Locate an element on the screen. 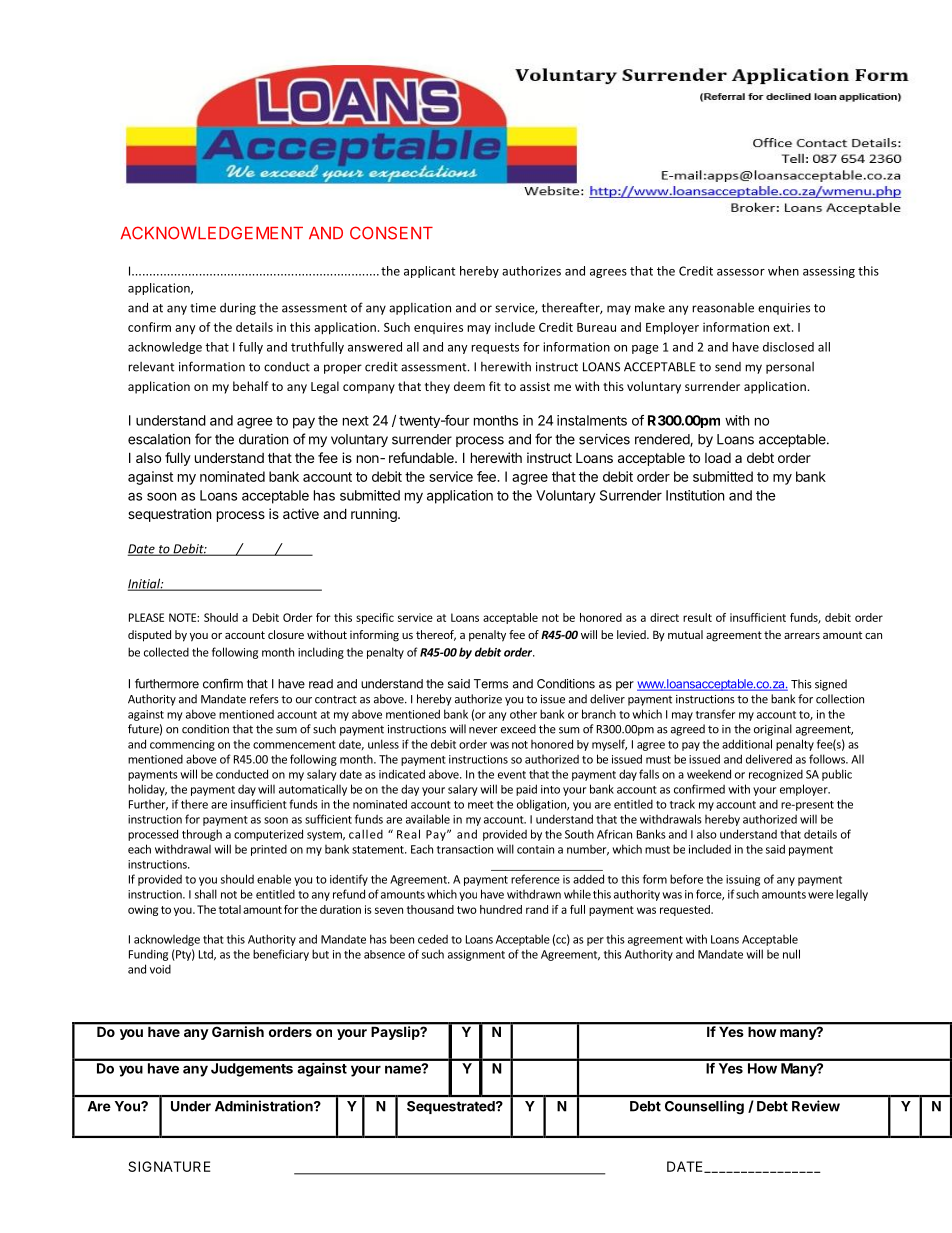 The width and height of the screenshot is (952, 1233). through is located at coordinates (202, 835).
